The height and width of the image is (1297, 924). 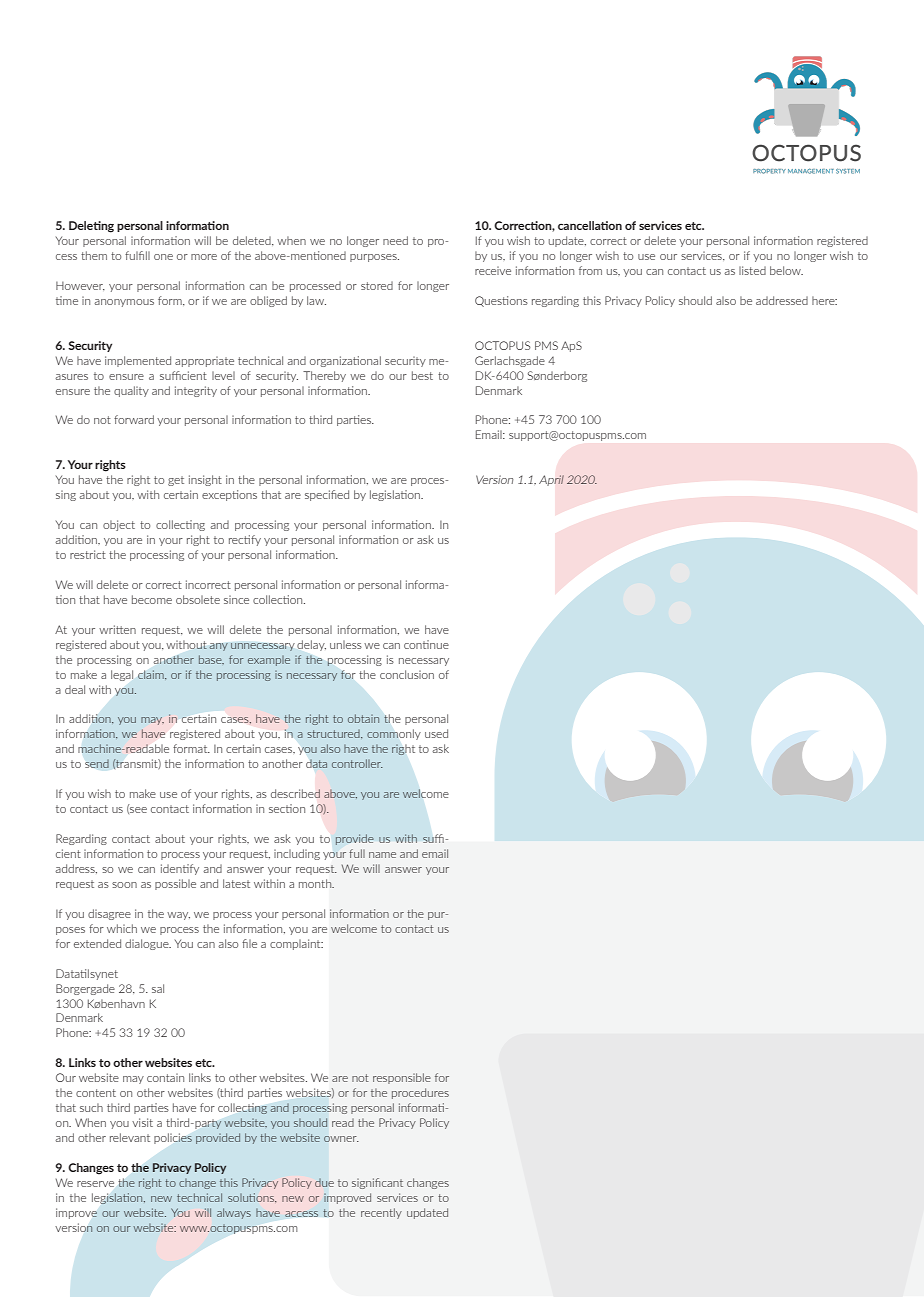 I want to click on listed, so click(x=752, y=270).
